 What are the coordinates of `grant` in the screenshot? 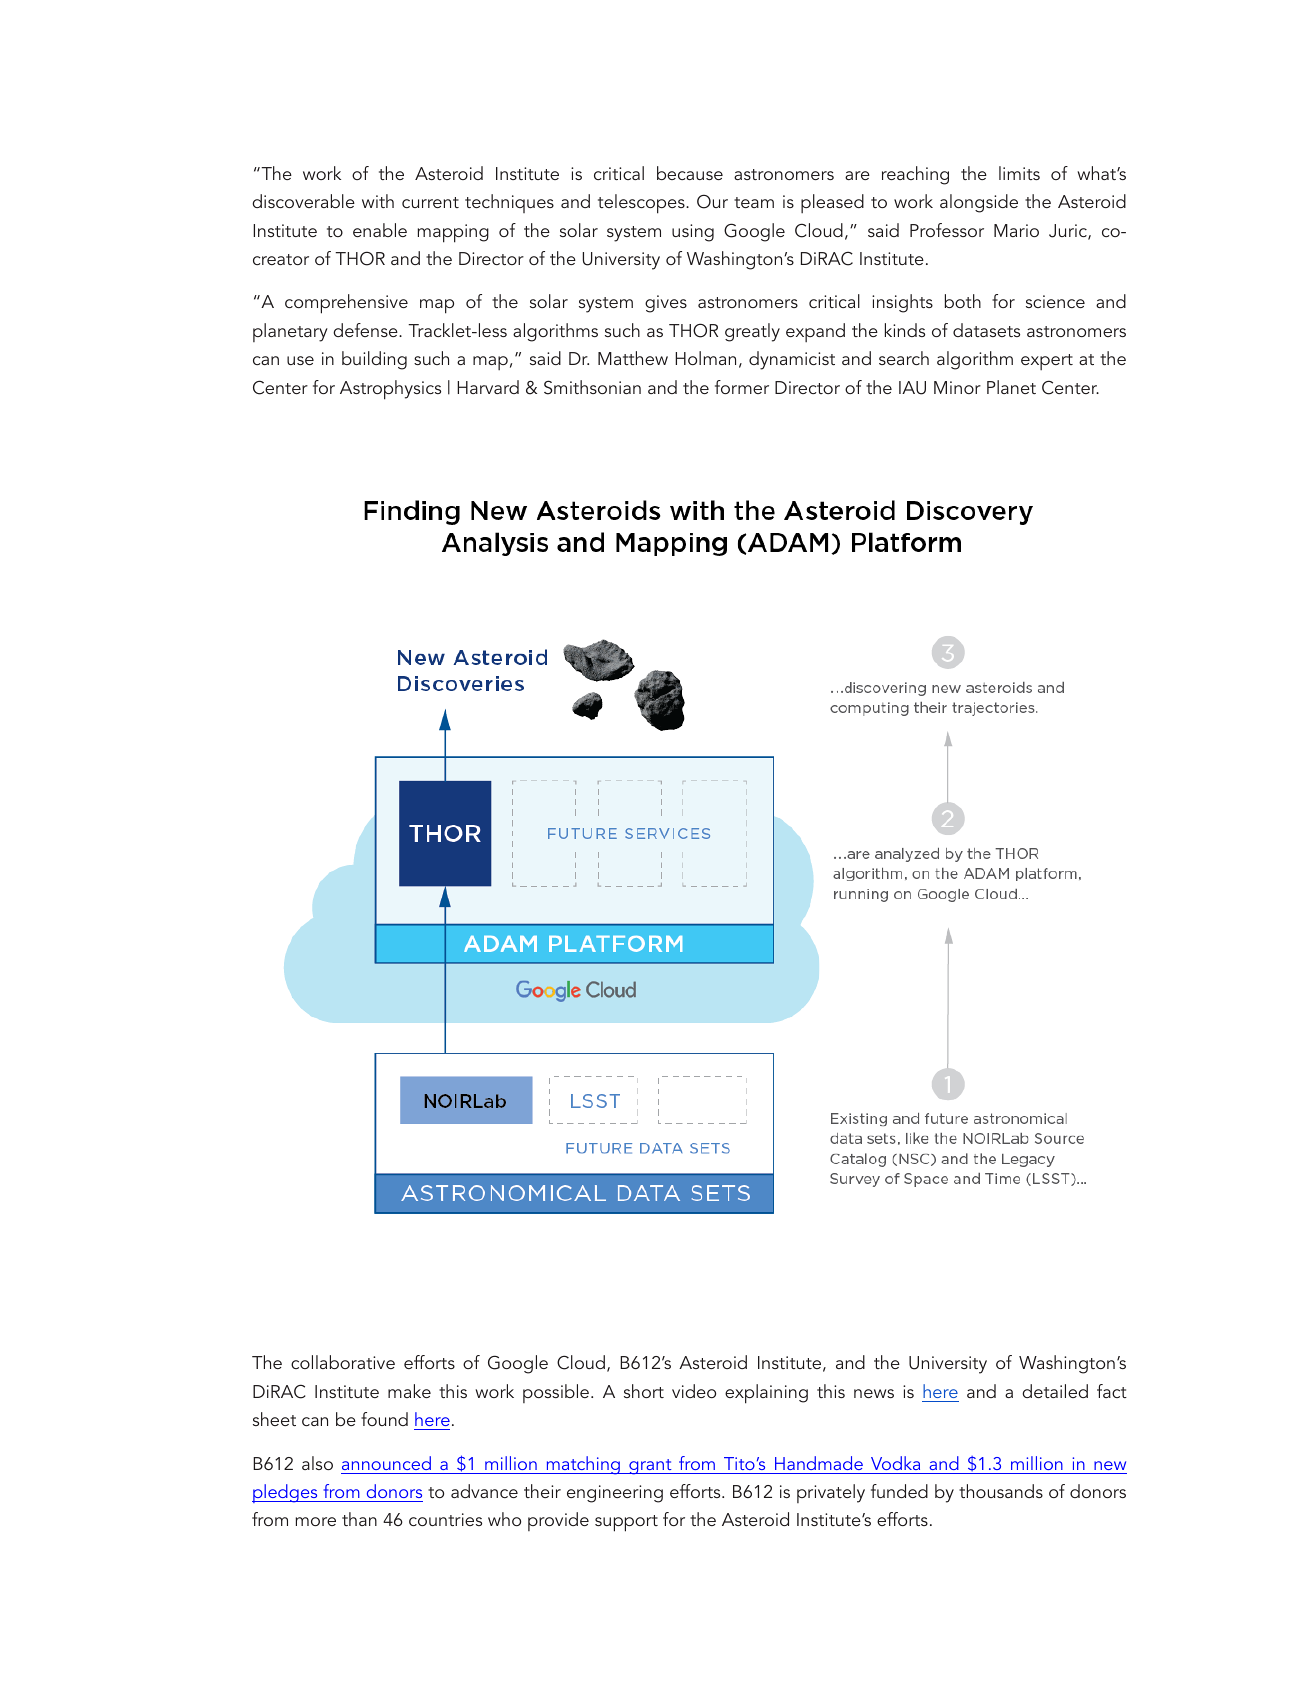 It's located at (650, 1467).
